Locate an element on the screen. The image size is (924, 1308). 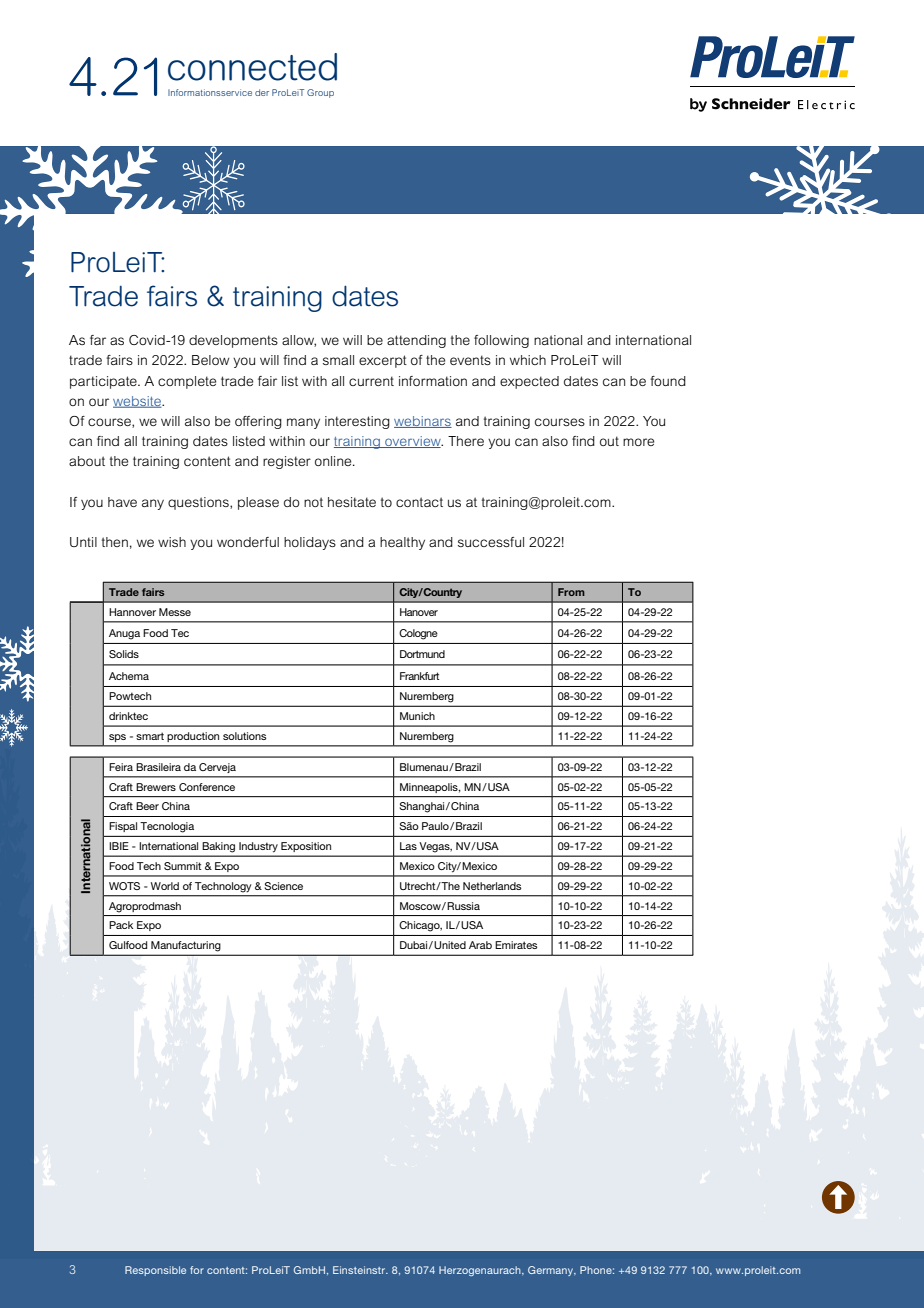
connected is located at coordinates (252, 67).
